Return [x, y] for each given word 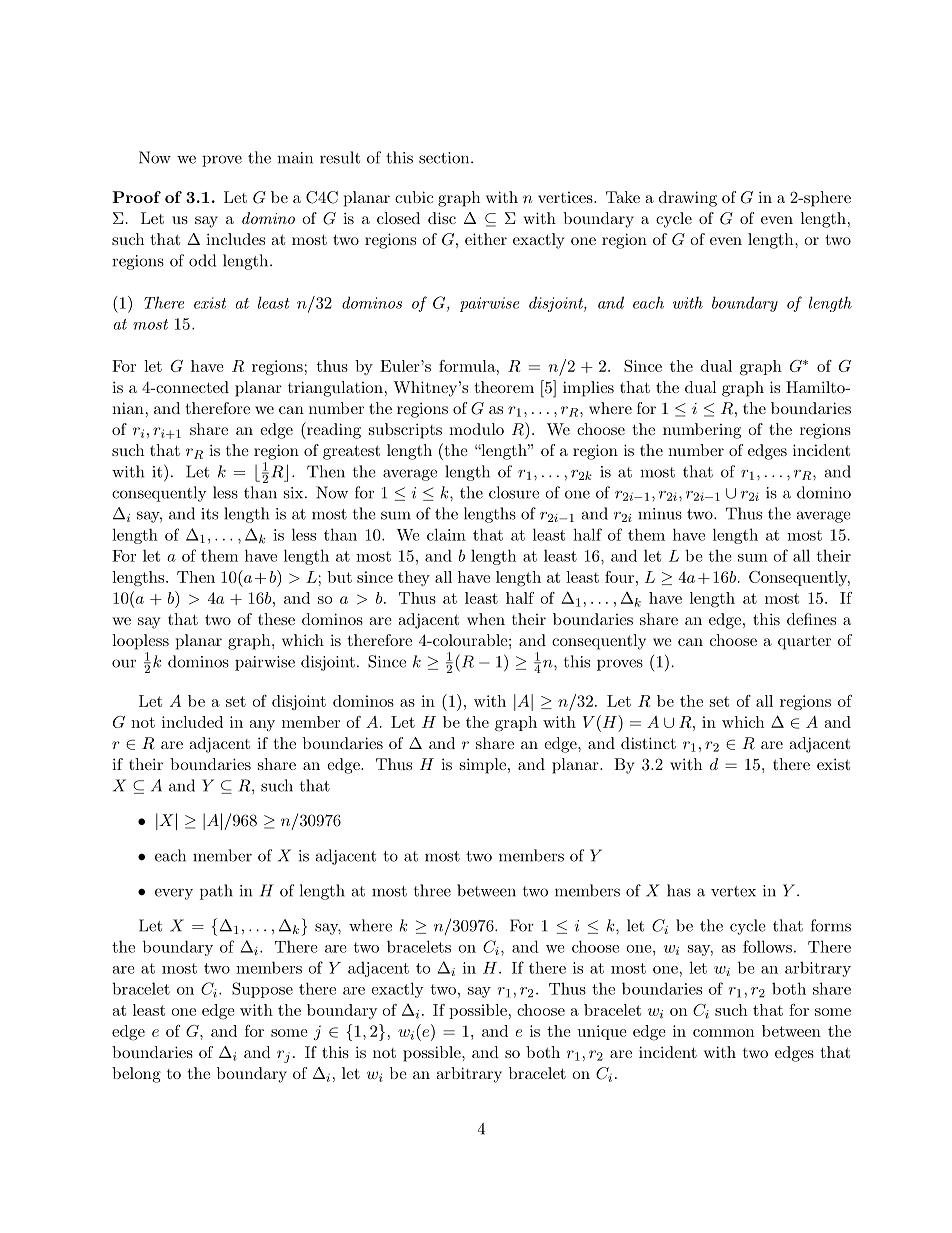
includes [235, 239]
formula [468, 366]
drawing [688, 199]
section [445, 158]
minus [660, 514]
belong [136, 1075]
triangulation [335, 389]
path [216, 892]
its [209, 514]
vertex [733, 891]
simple [483, 766]
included [192, 722]
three [432, 890]
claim [446, 534]
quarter [804, 642]
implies [588, 389]
